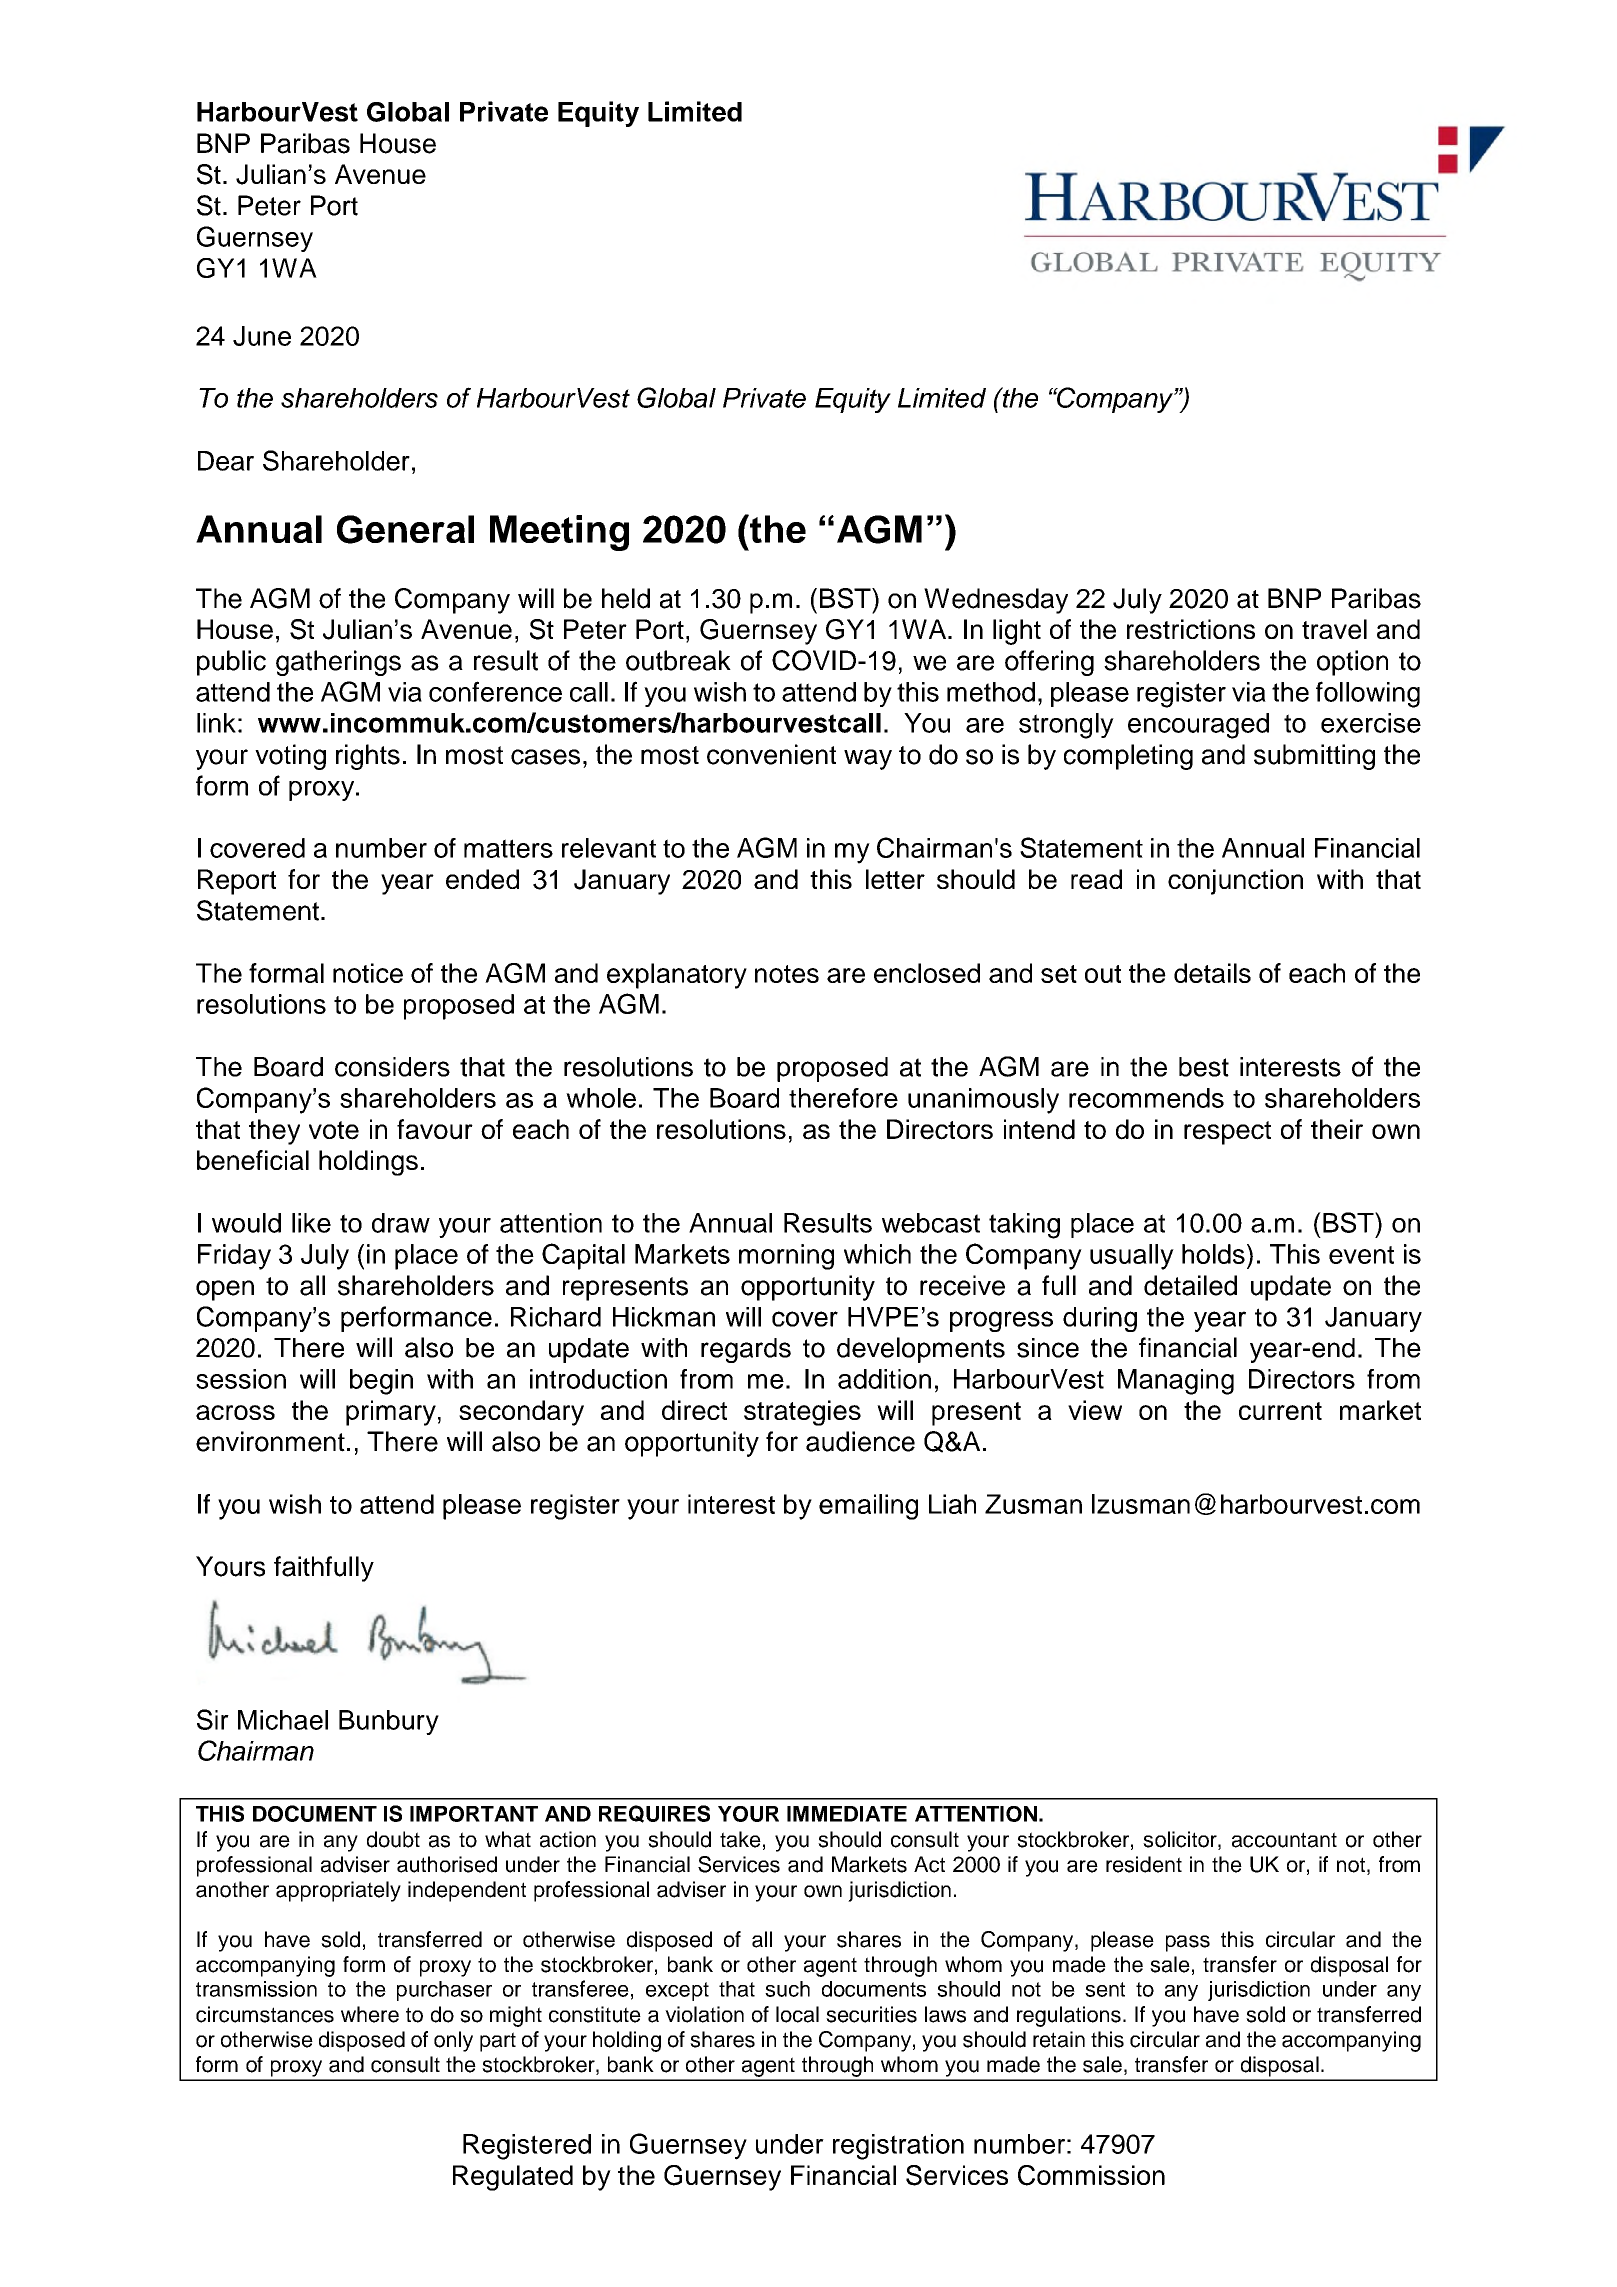  What do you see at coordinates (787, 974) in the page?
I see `notes` at bounding box center [787, 974].
